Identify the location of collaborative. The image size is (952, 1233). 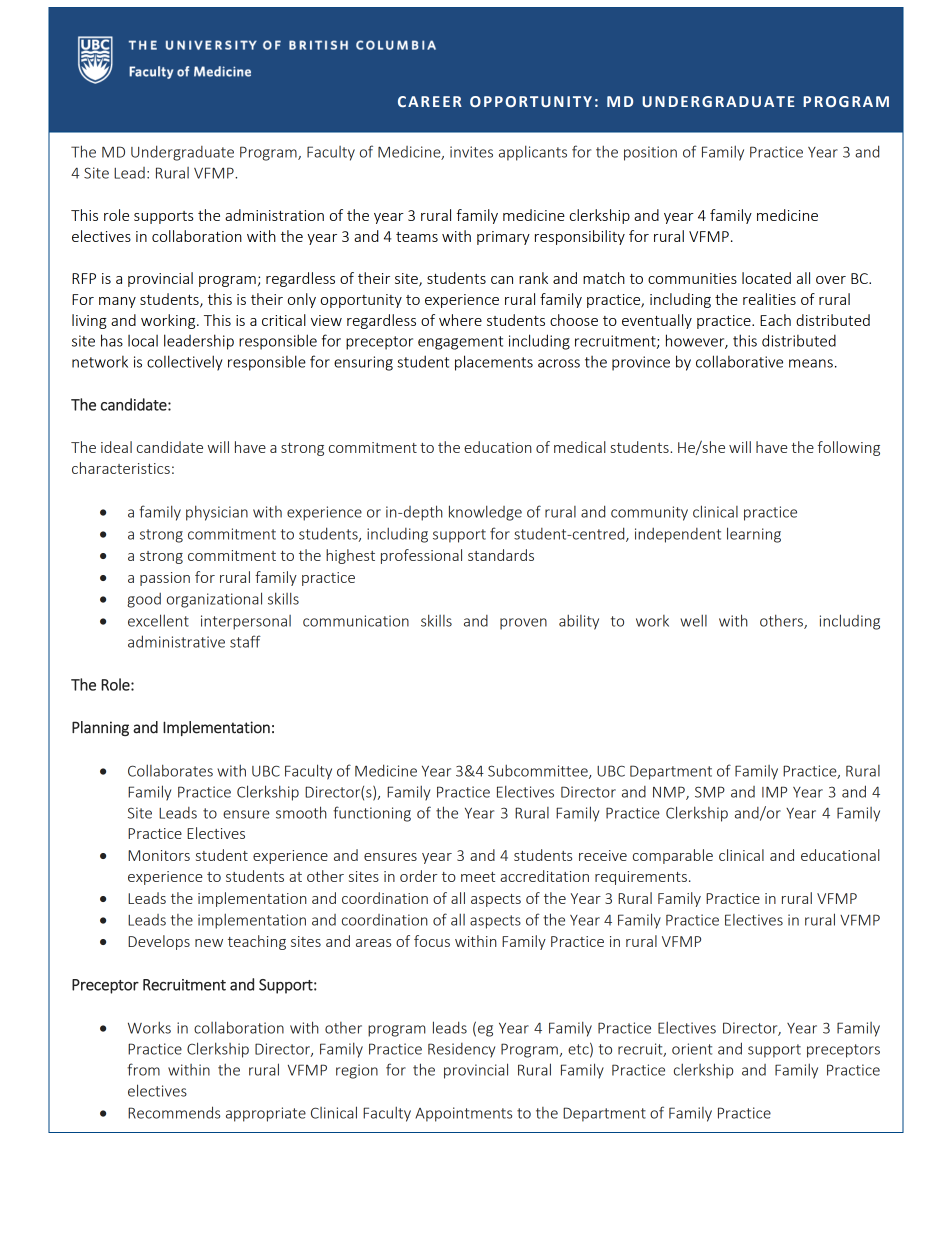
(739, 361).
